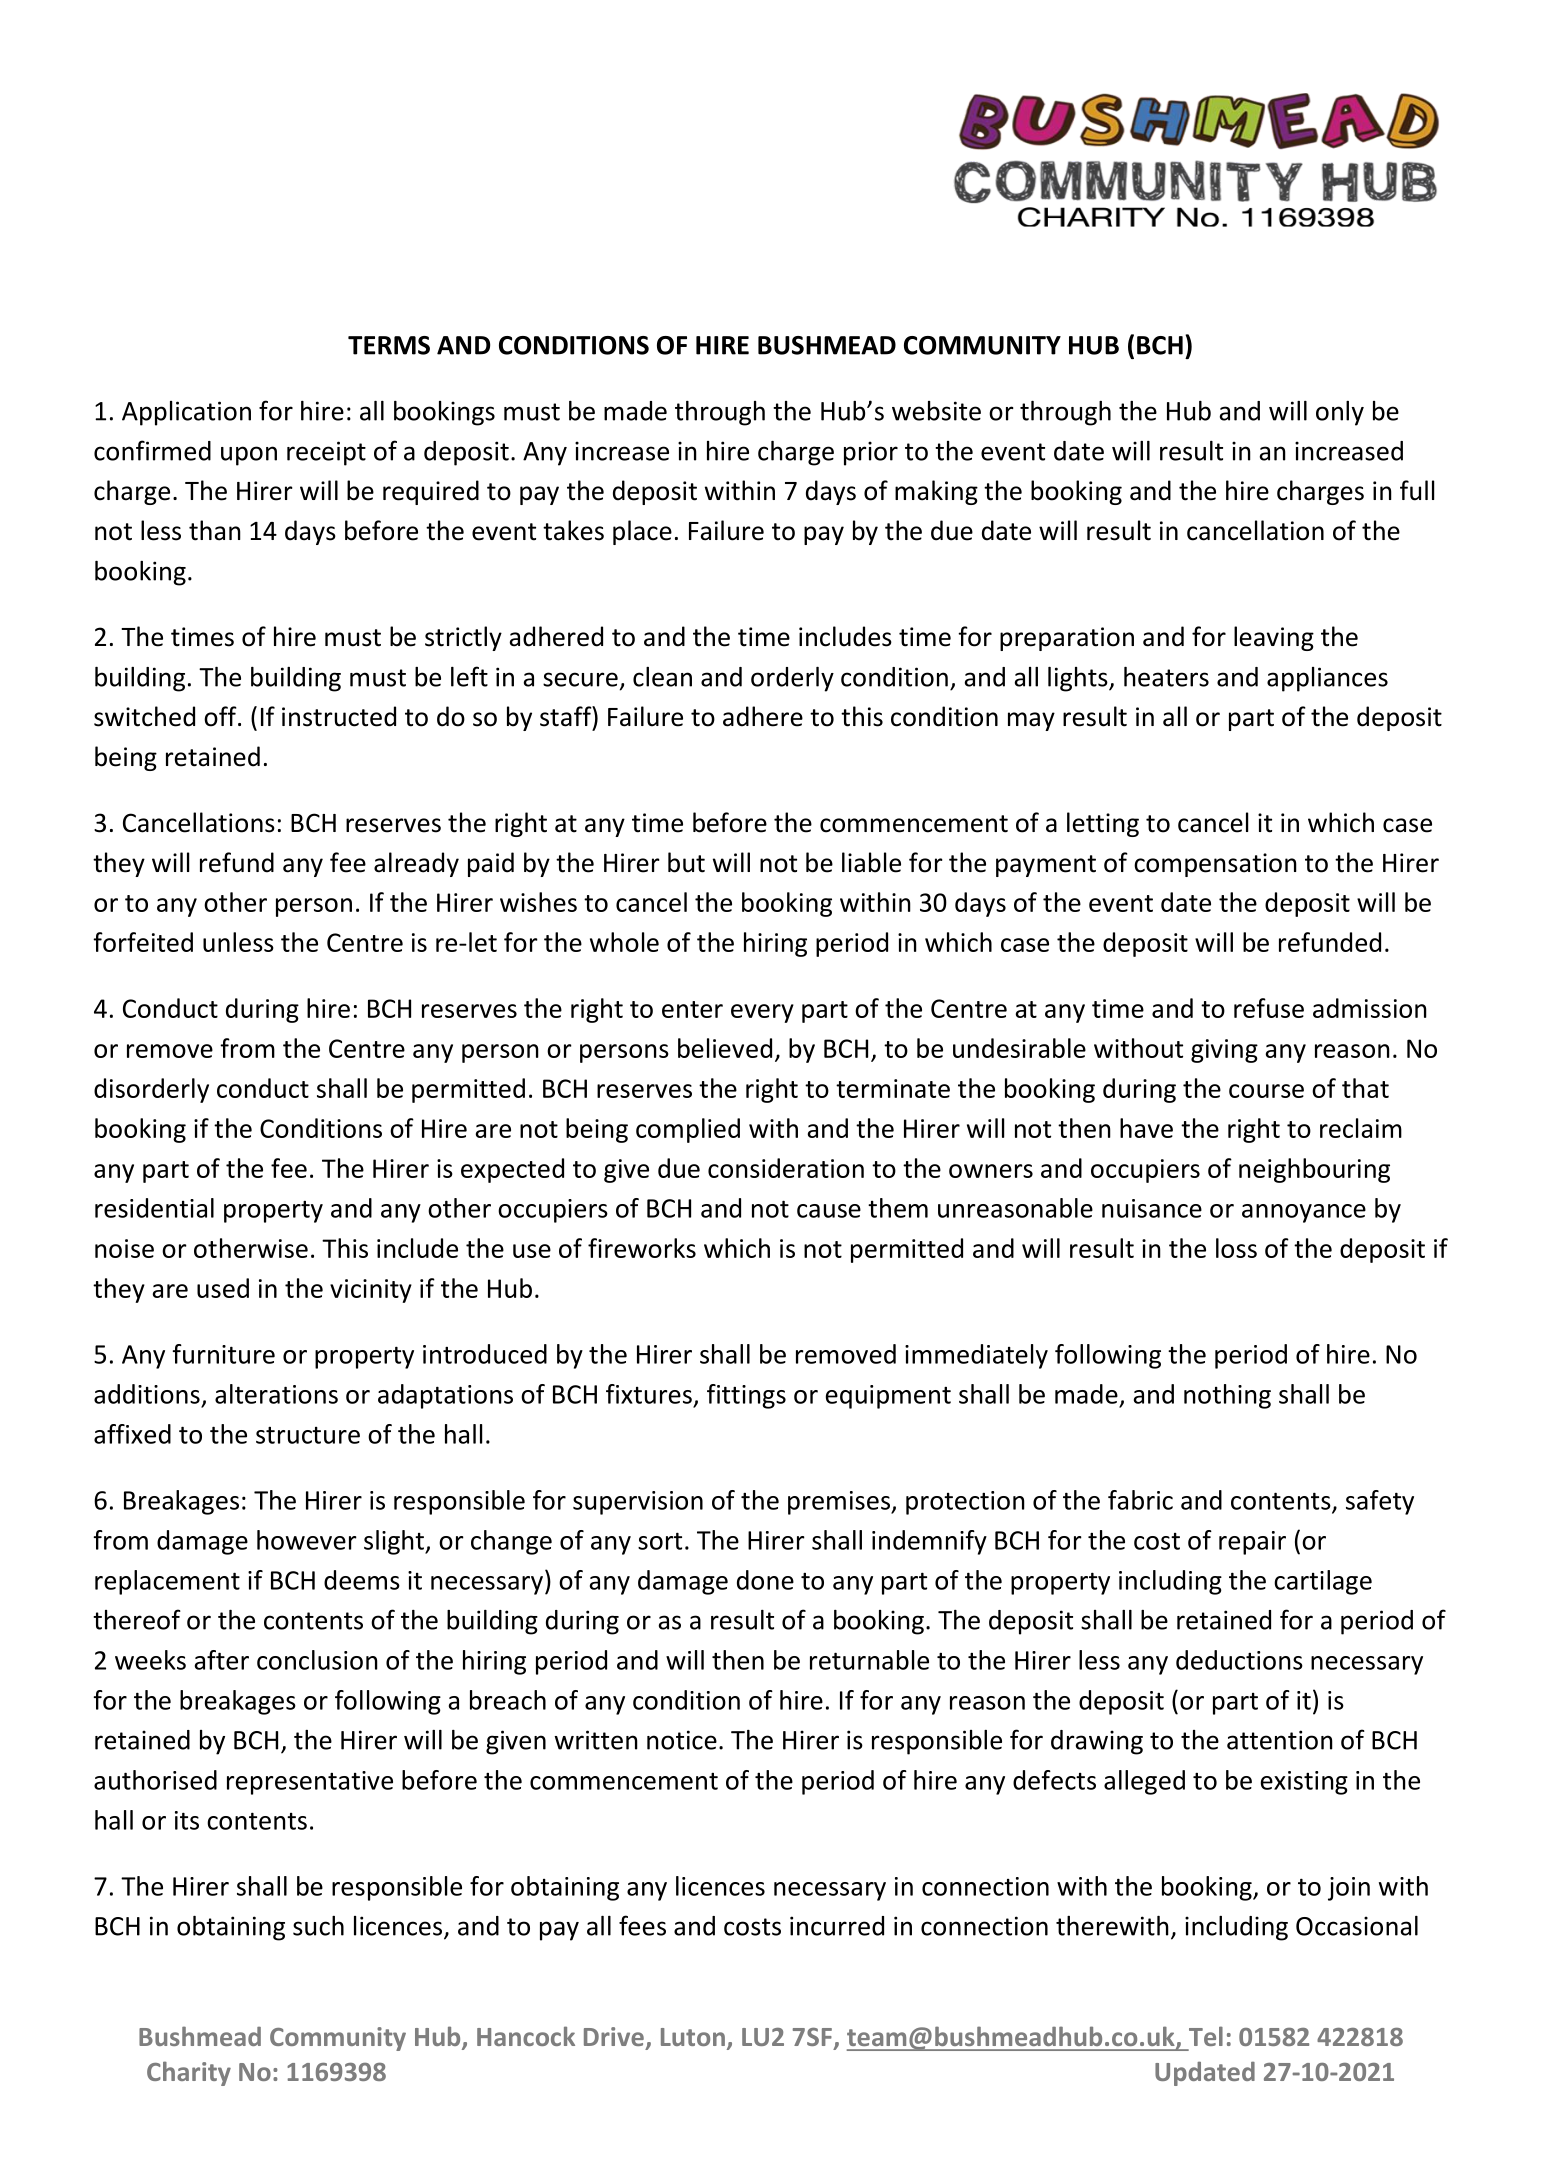 Image resolution: width=1541 pixels, height=2180 pixels. What do you see at coordinates (308, 1435) in the page?
I see `structure` at bounding box center [308, 1435].
